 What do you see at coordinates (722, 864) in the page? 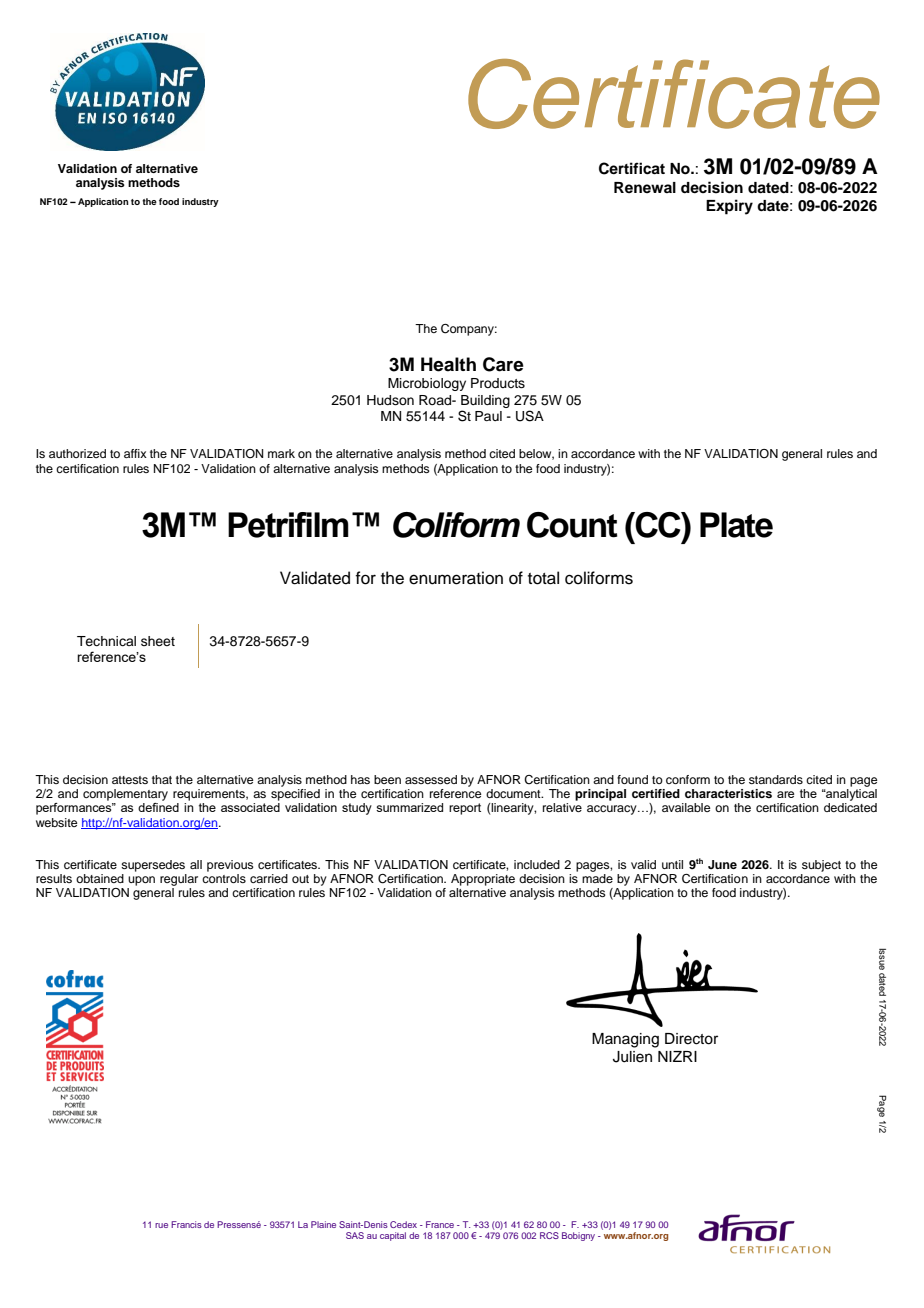
I see `June` at bounding box center [722, 864].
